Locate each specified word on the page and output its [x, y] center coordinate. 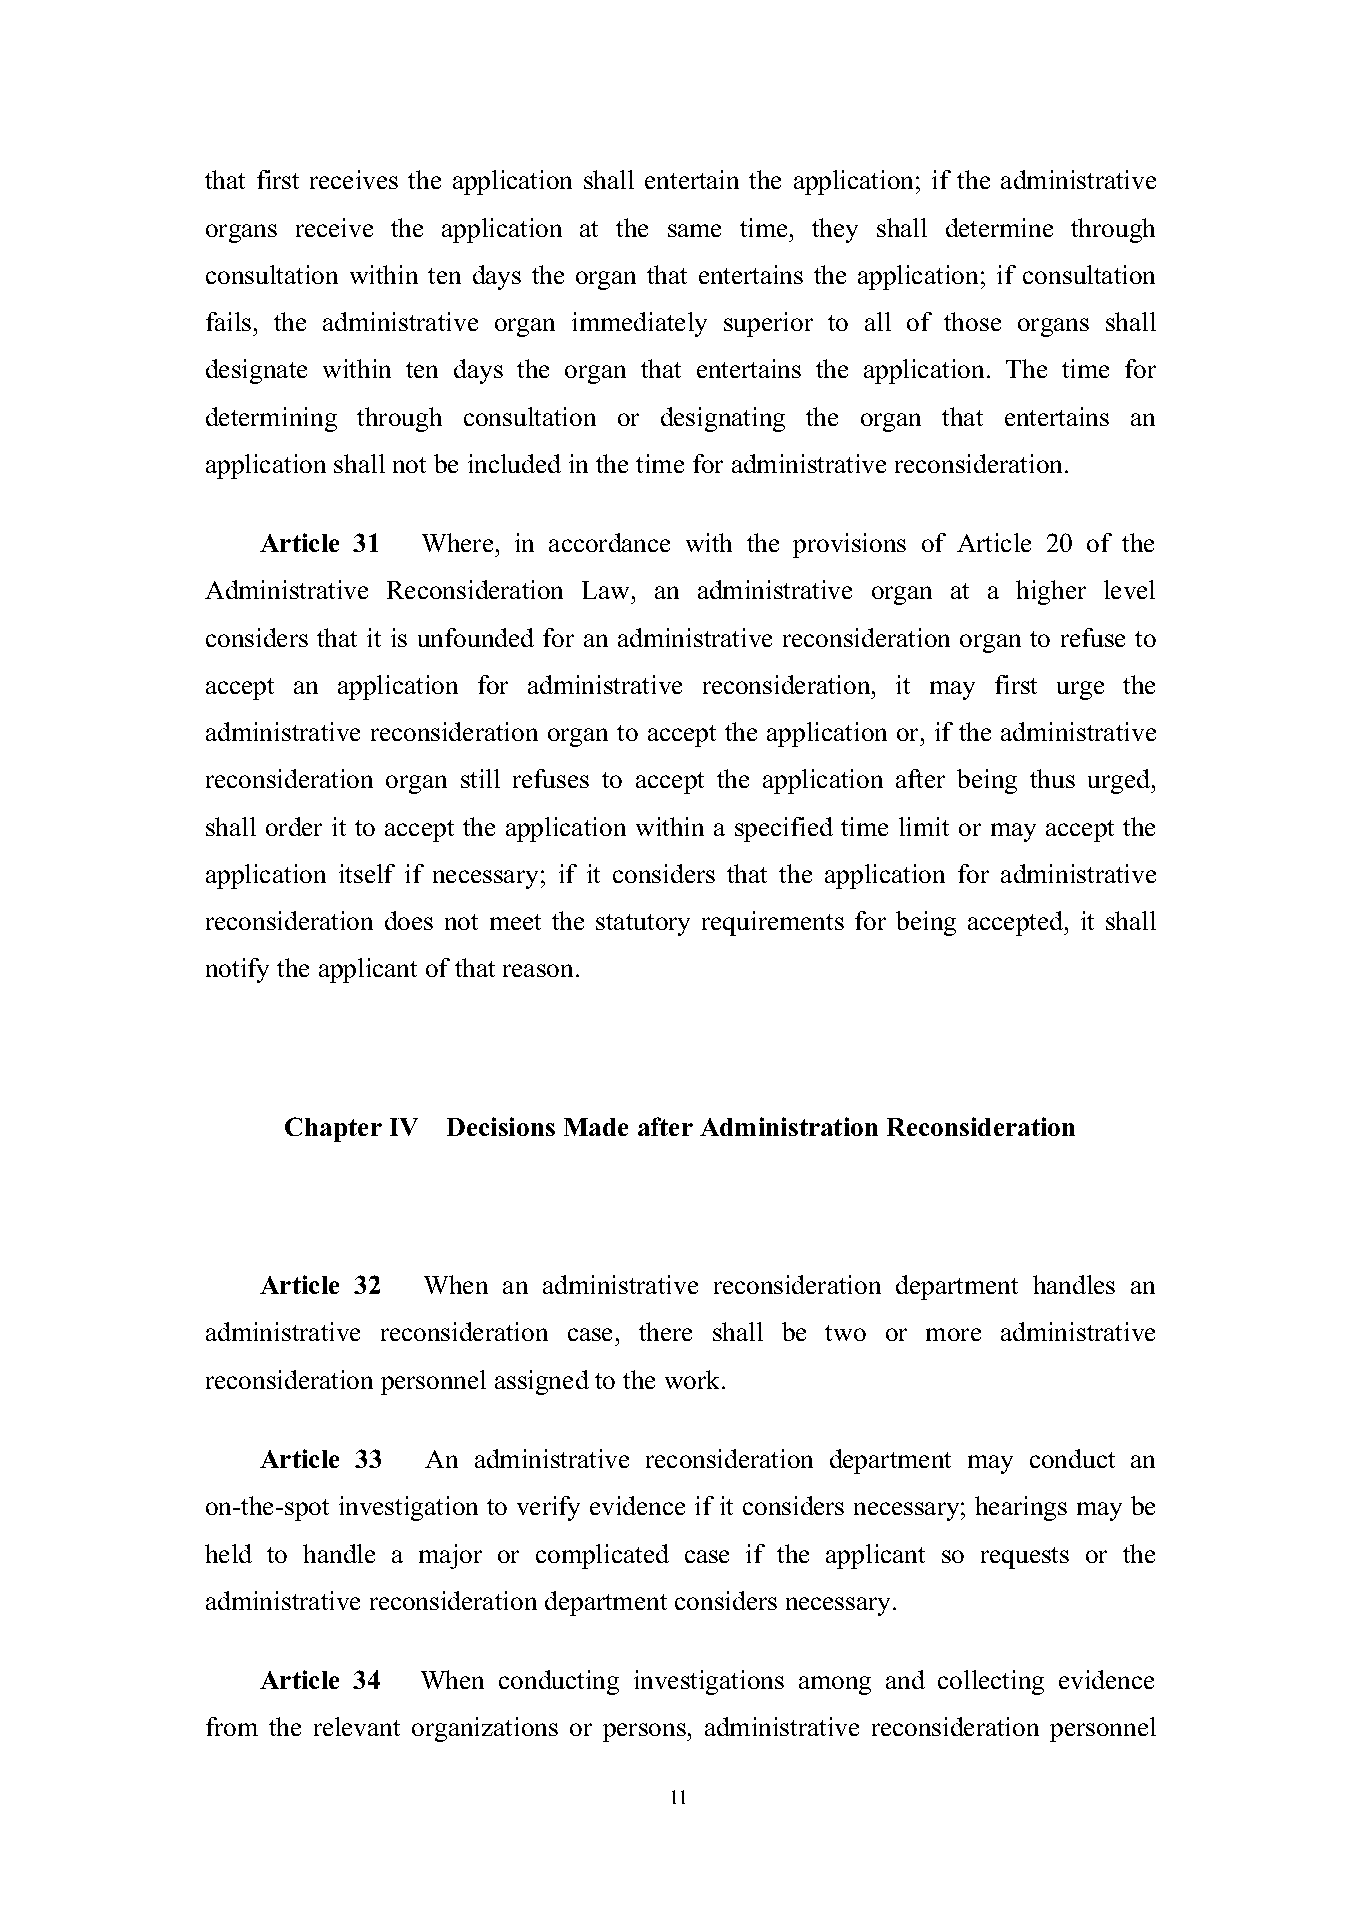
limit [924, 826]
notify [237, 970]
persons [645, 1732]
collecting [991, 1682]
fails [228, 321]
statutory [643, 925]
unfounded [476, 637]
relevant [357, 1726]
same [694, 230]
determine [999, 227]
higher [1051, 592]
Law [607, 590]
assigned [542, 1382]
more [953, 1334]
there [665, 1331]
